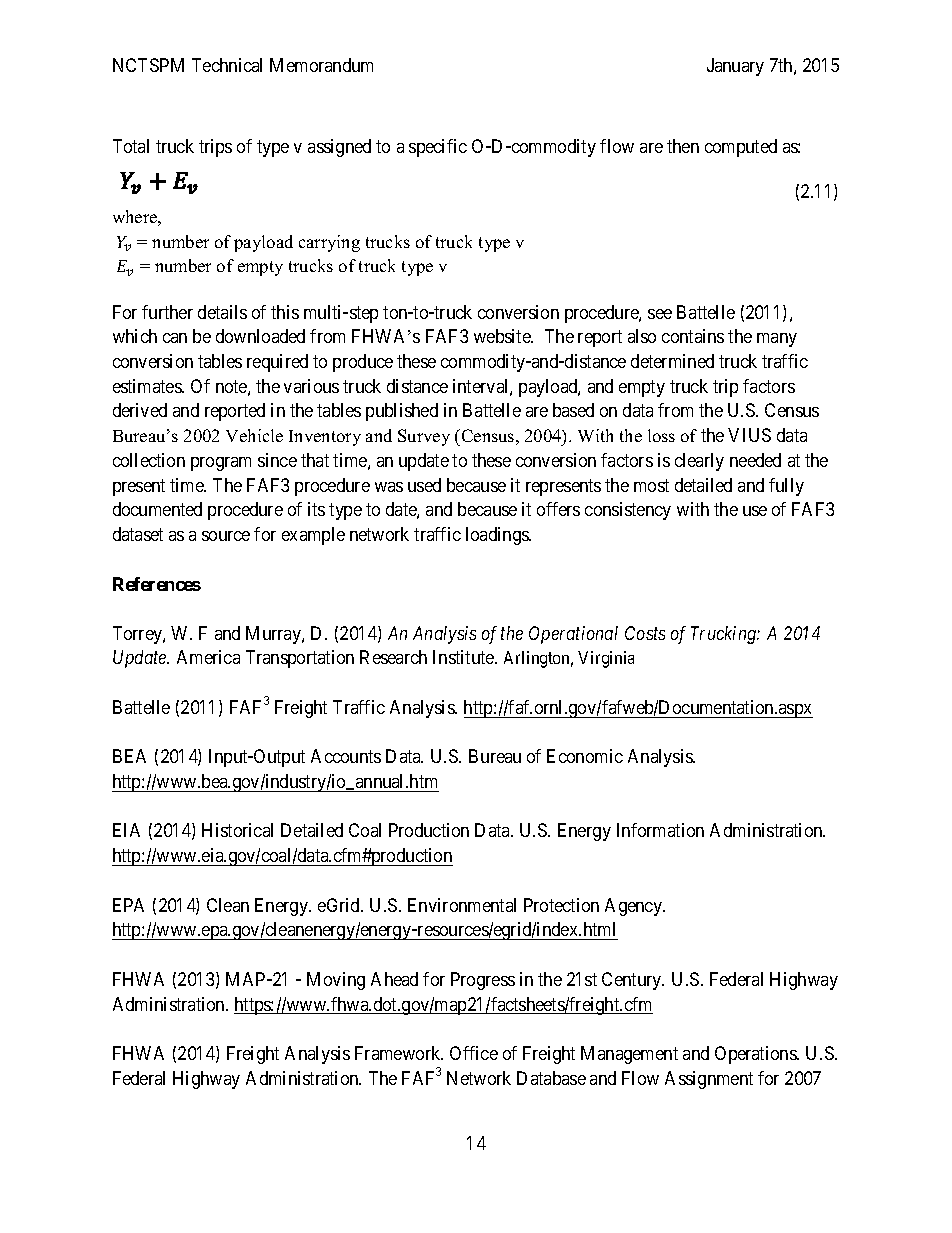 The height and width of the image is (1233, 952). I want to click on January, so click(735, 67).
